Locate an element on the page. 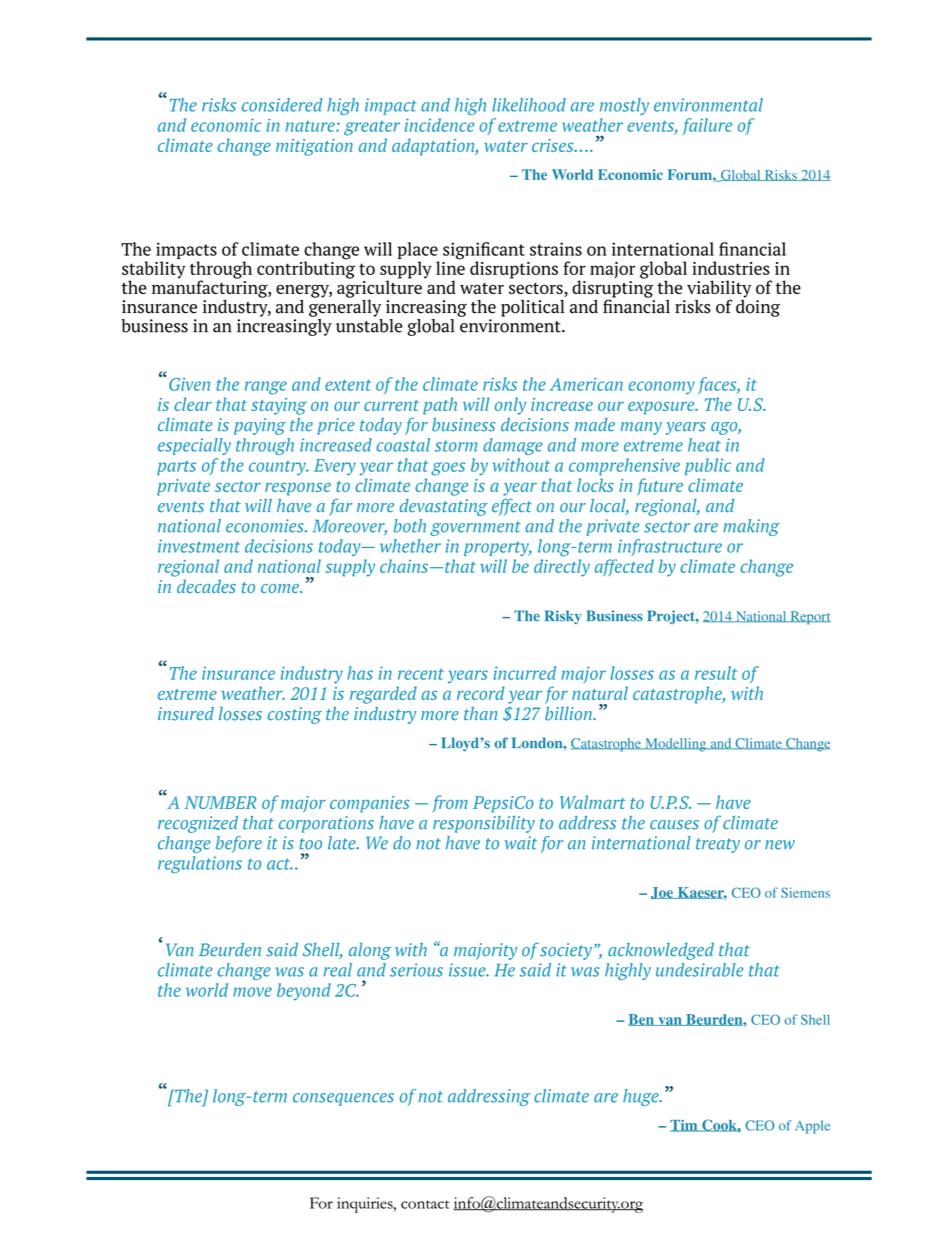 The height and width of the image is (1233, 952). failure is located at coordinates (707, 126).
